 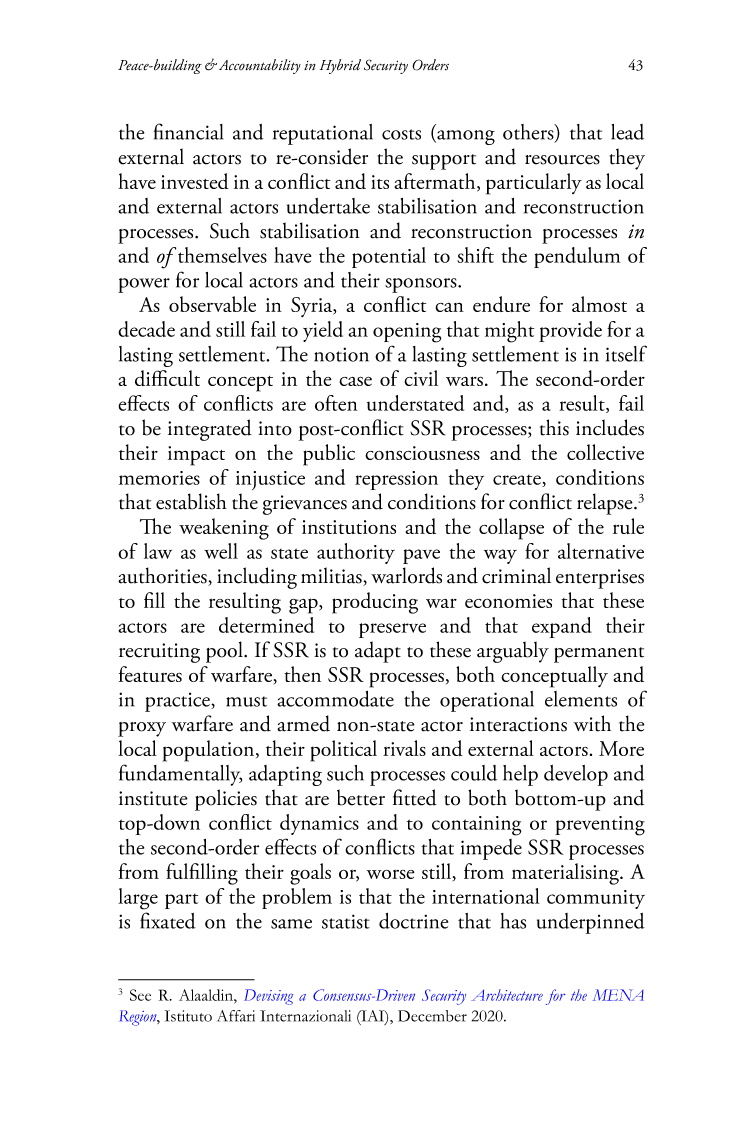 What do you see at coordinates (618, 995) in the page?
I see `MENA` at bounding box center [618, 995].
